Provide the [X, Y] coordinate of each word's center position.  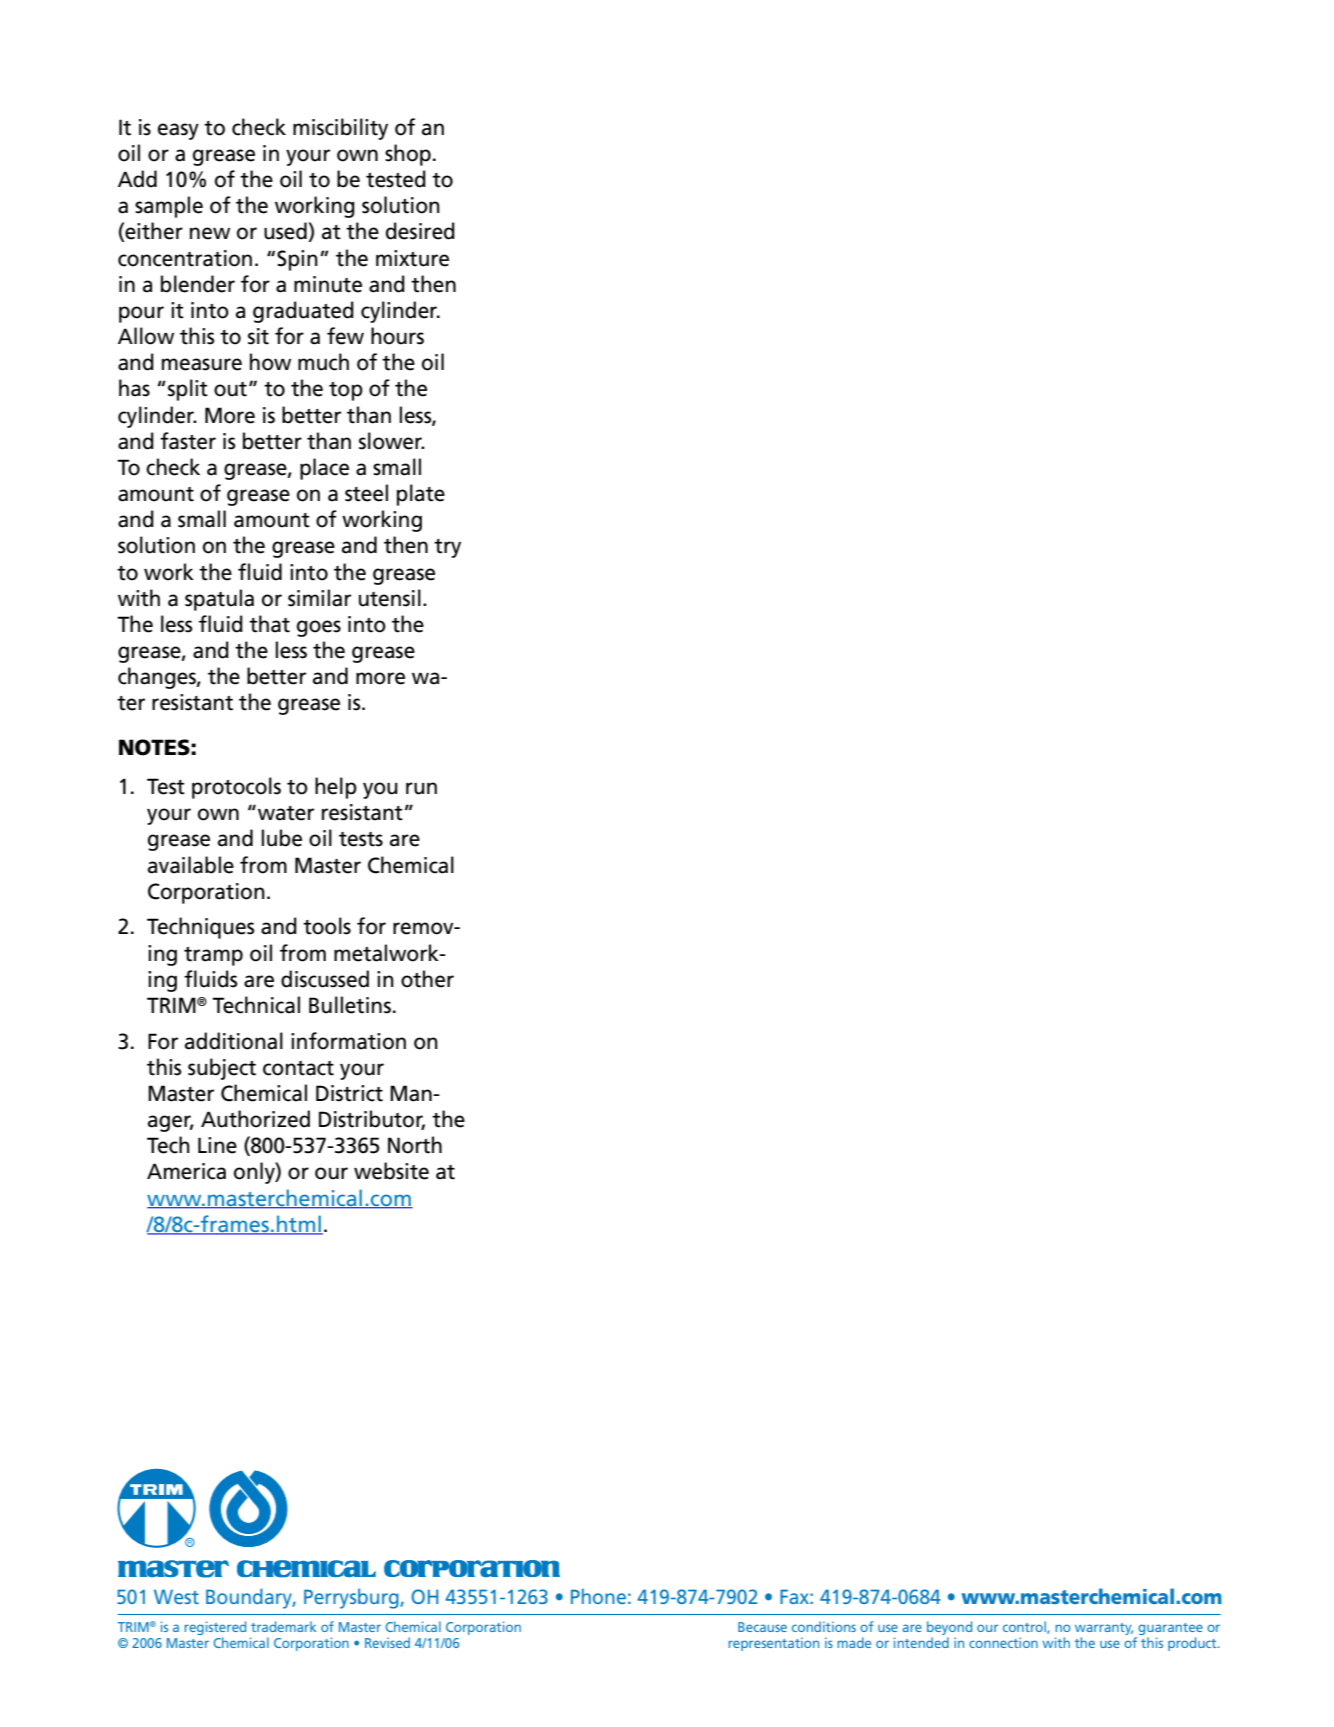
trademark [283, 1626]
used [286, 232]
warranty [1104, 1629]
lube [281, 838]
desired [420, 231]
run [421, 788]
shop [408, 155]
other [427, 979]
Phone [598, 1596]
